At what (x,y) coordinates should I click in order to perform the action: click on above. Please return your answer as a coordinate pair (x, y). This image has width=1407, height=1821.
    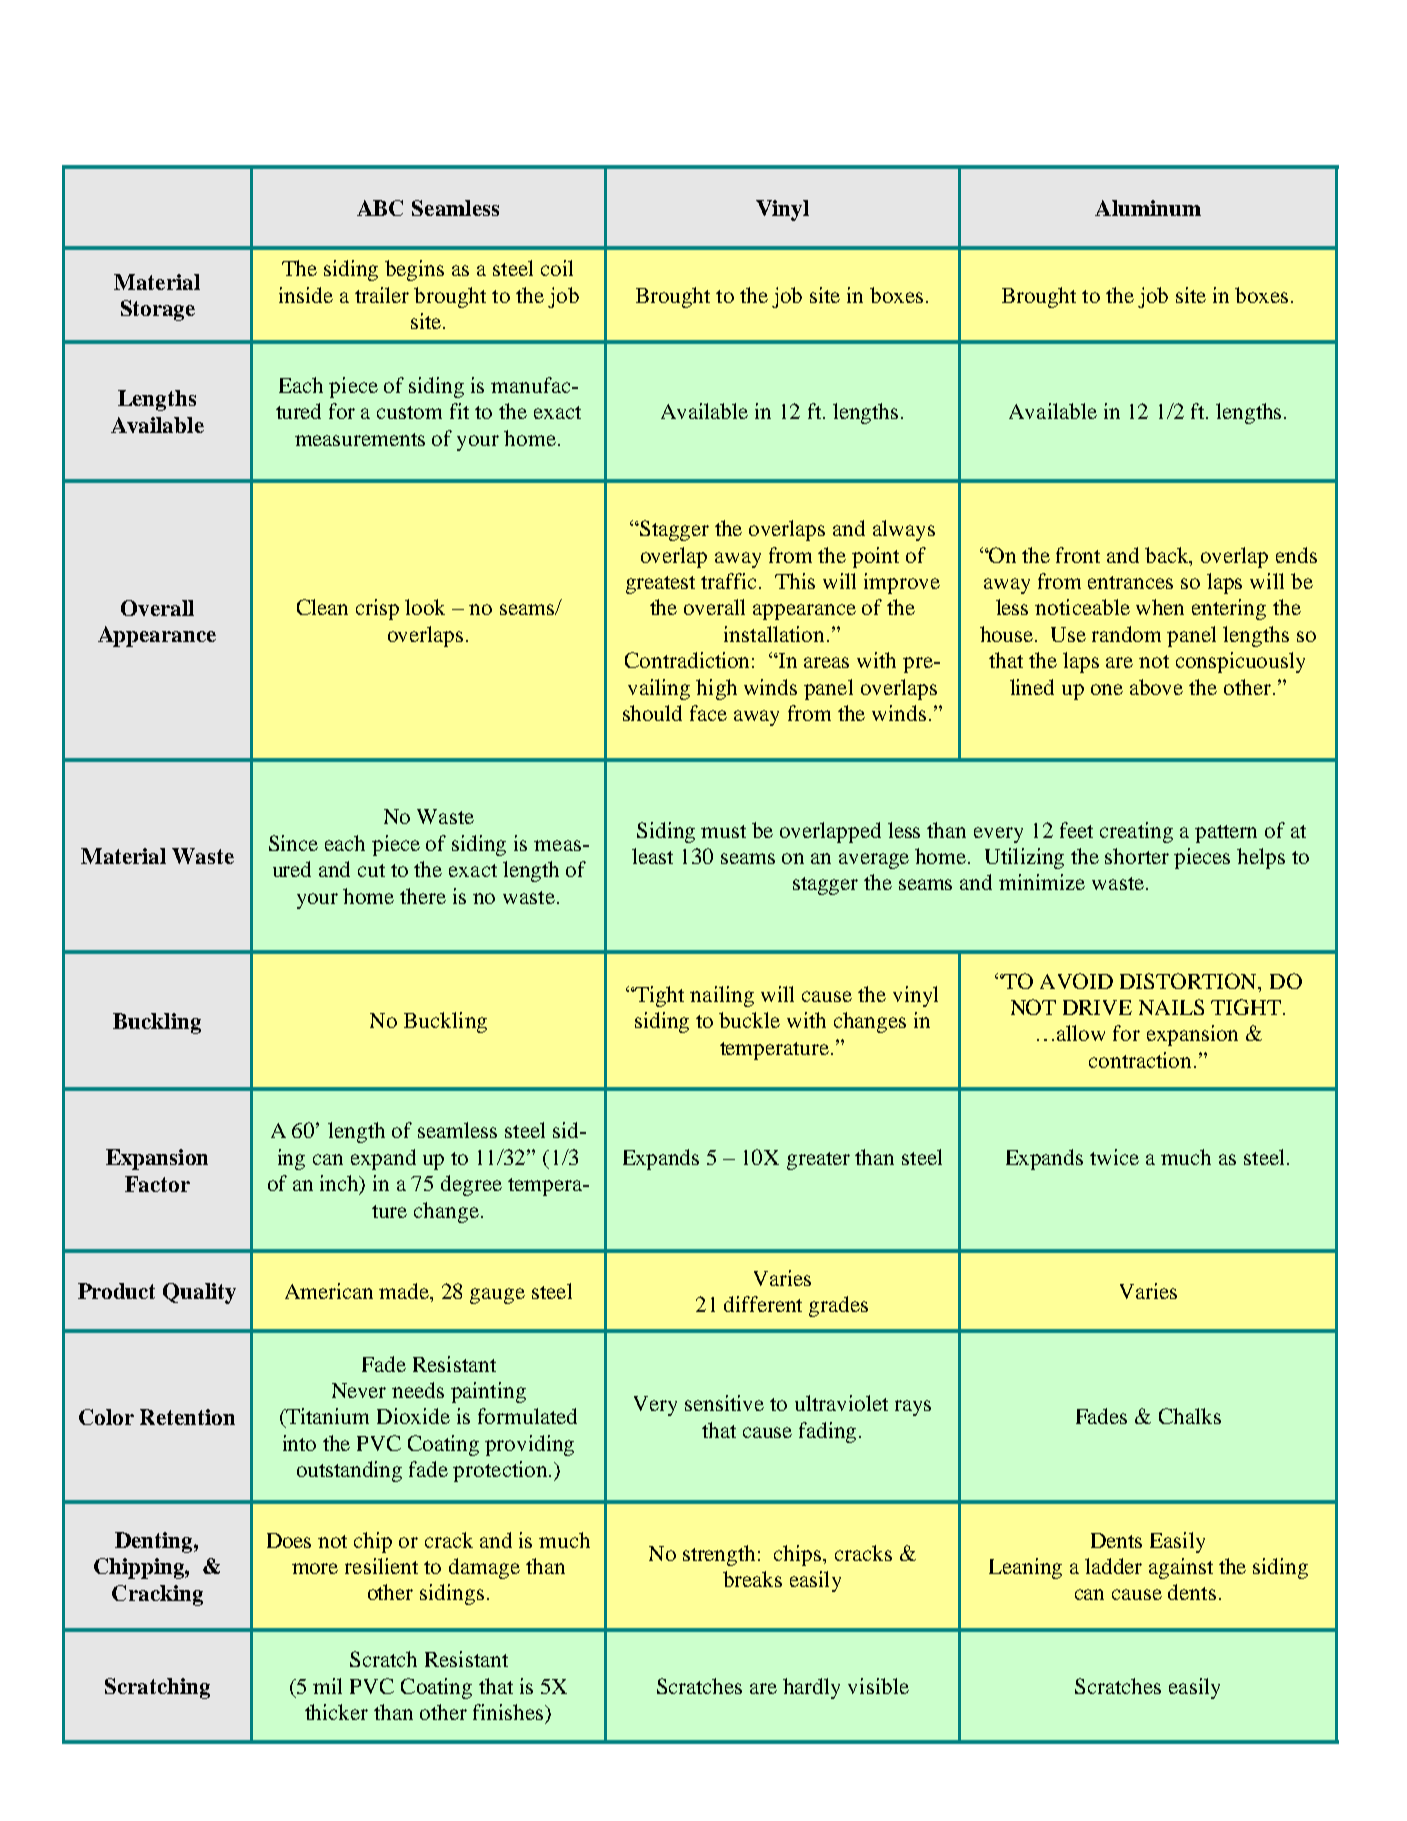
    Looking at the image, I should click on (1156, 687).
